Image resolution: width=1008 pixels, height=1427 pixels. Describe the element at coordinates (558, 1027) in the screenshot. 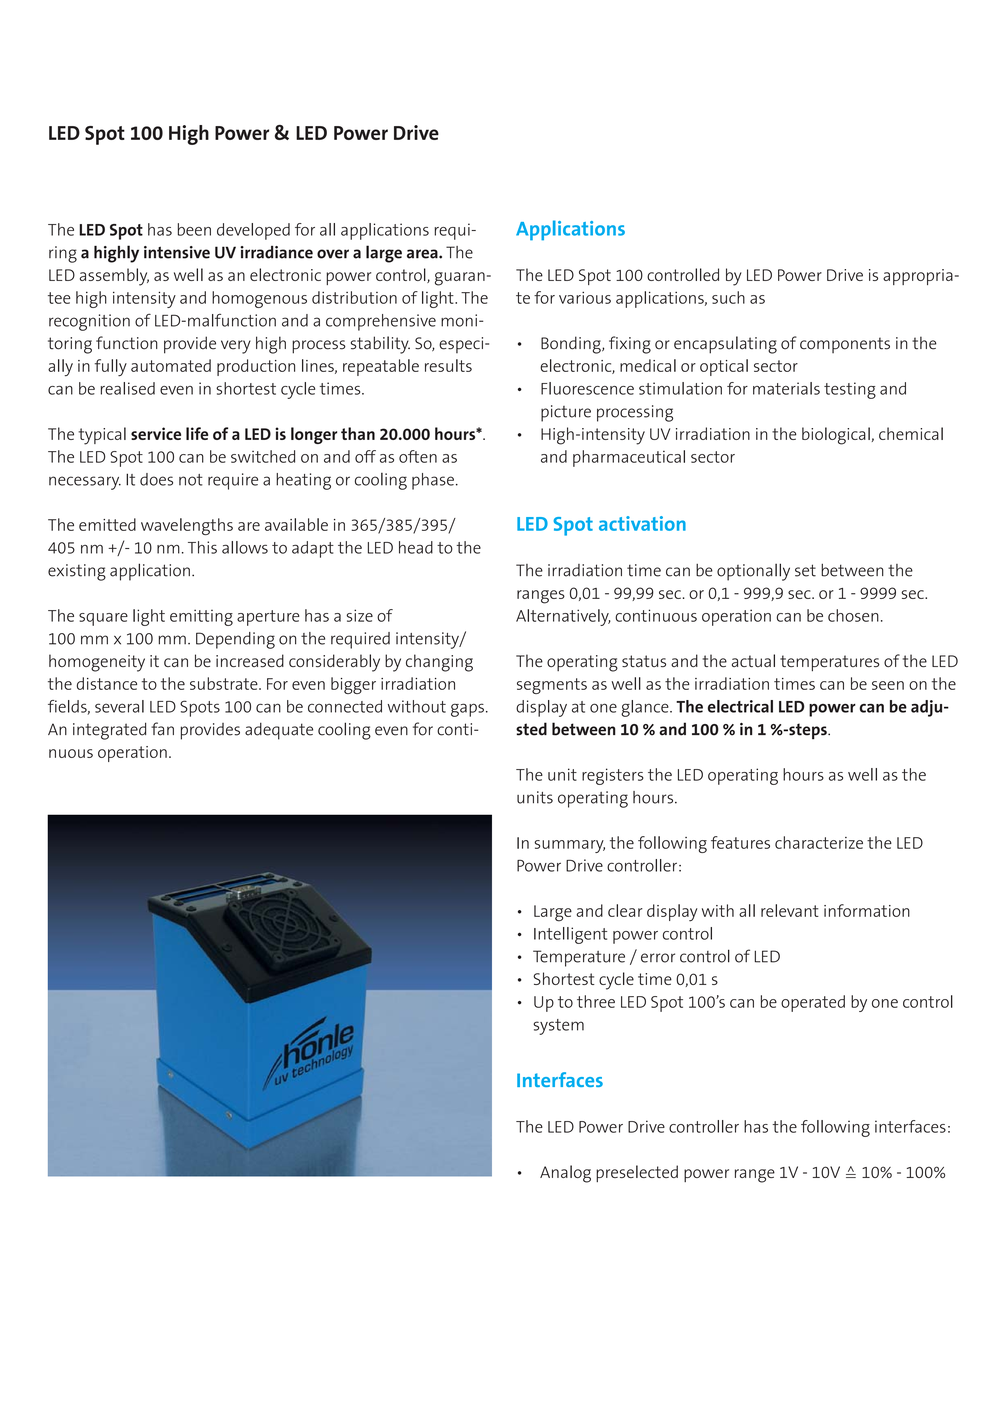

I see `system` at that location.
